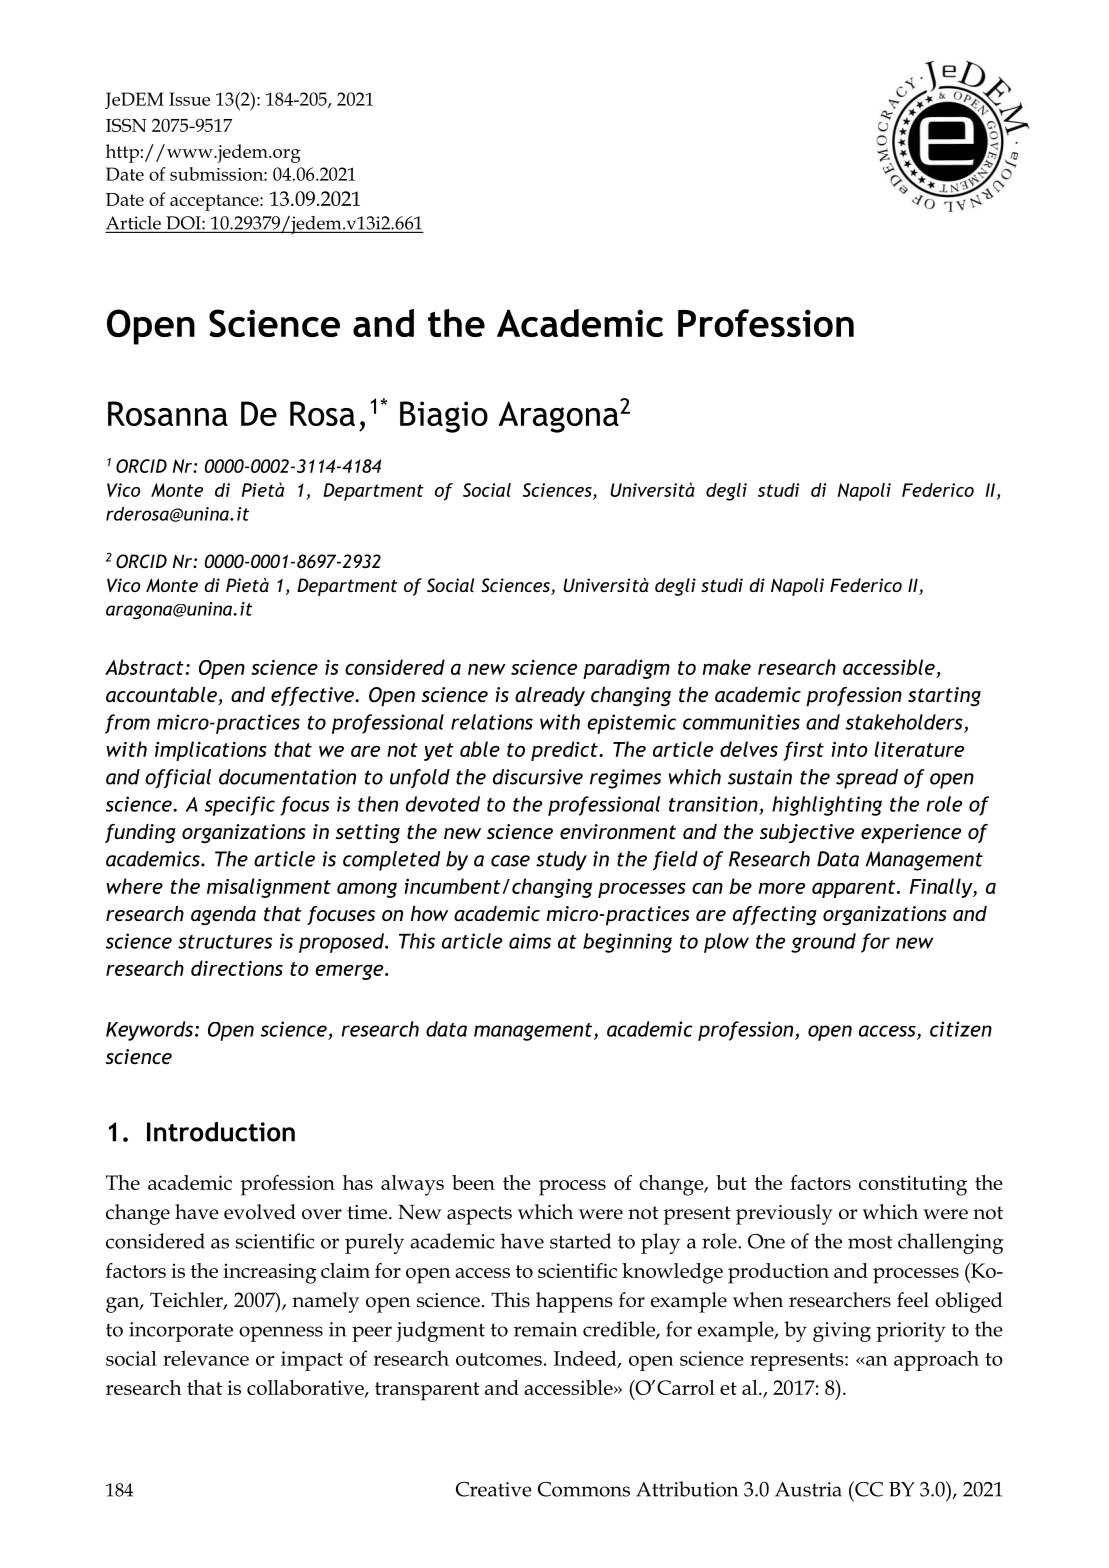 The height and width of the page is (1568, 1109). Describe the element at coordinates (215, 202) in the page. I see `acceptance` at that location.
